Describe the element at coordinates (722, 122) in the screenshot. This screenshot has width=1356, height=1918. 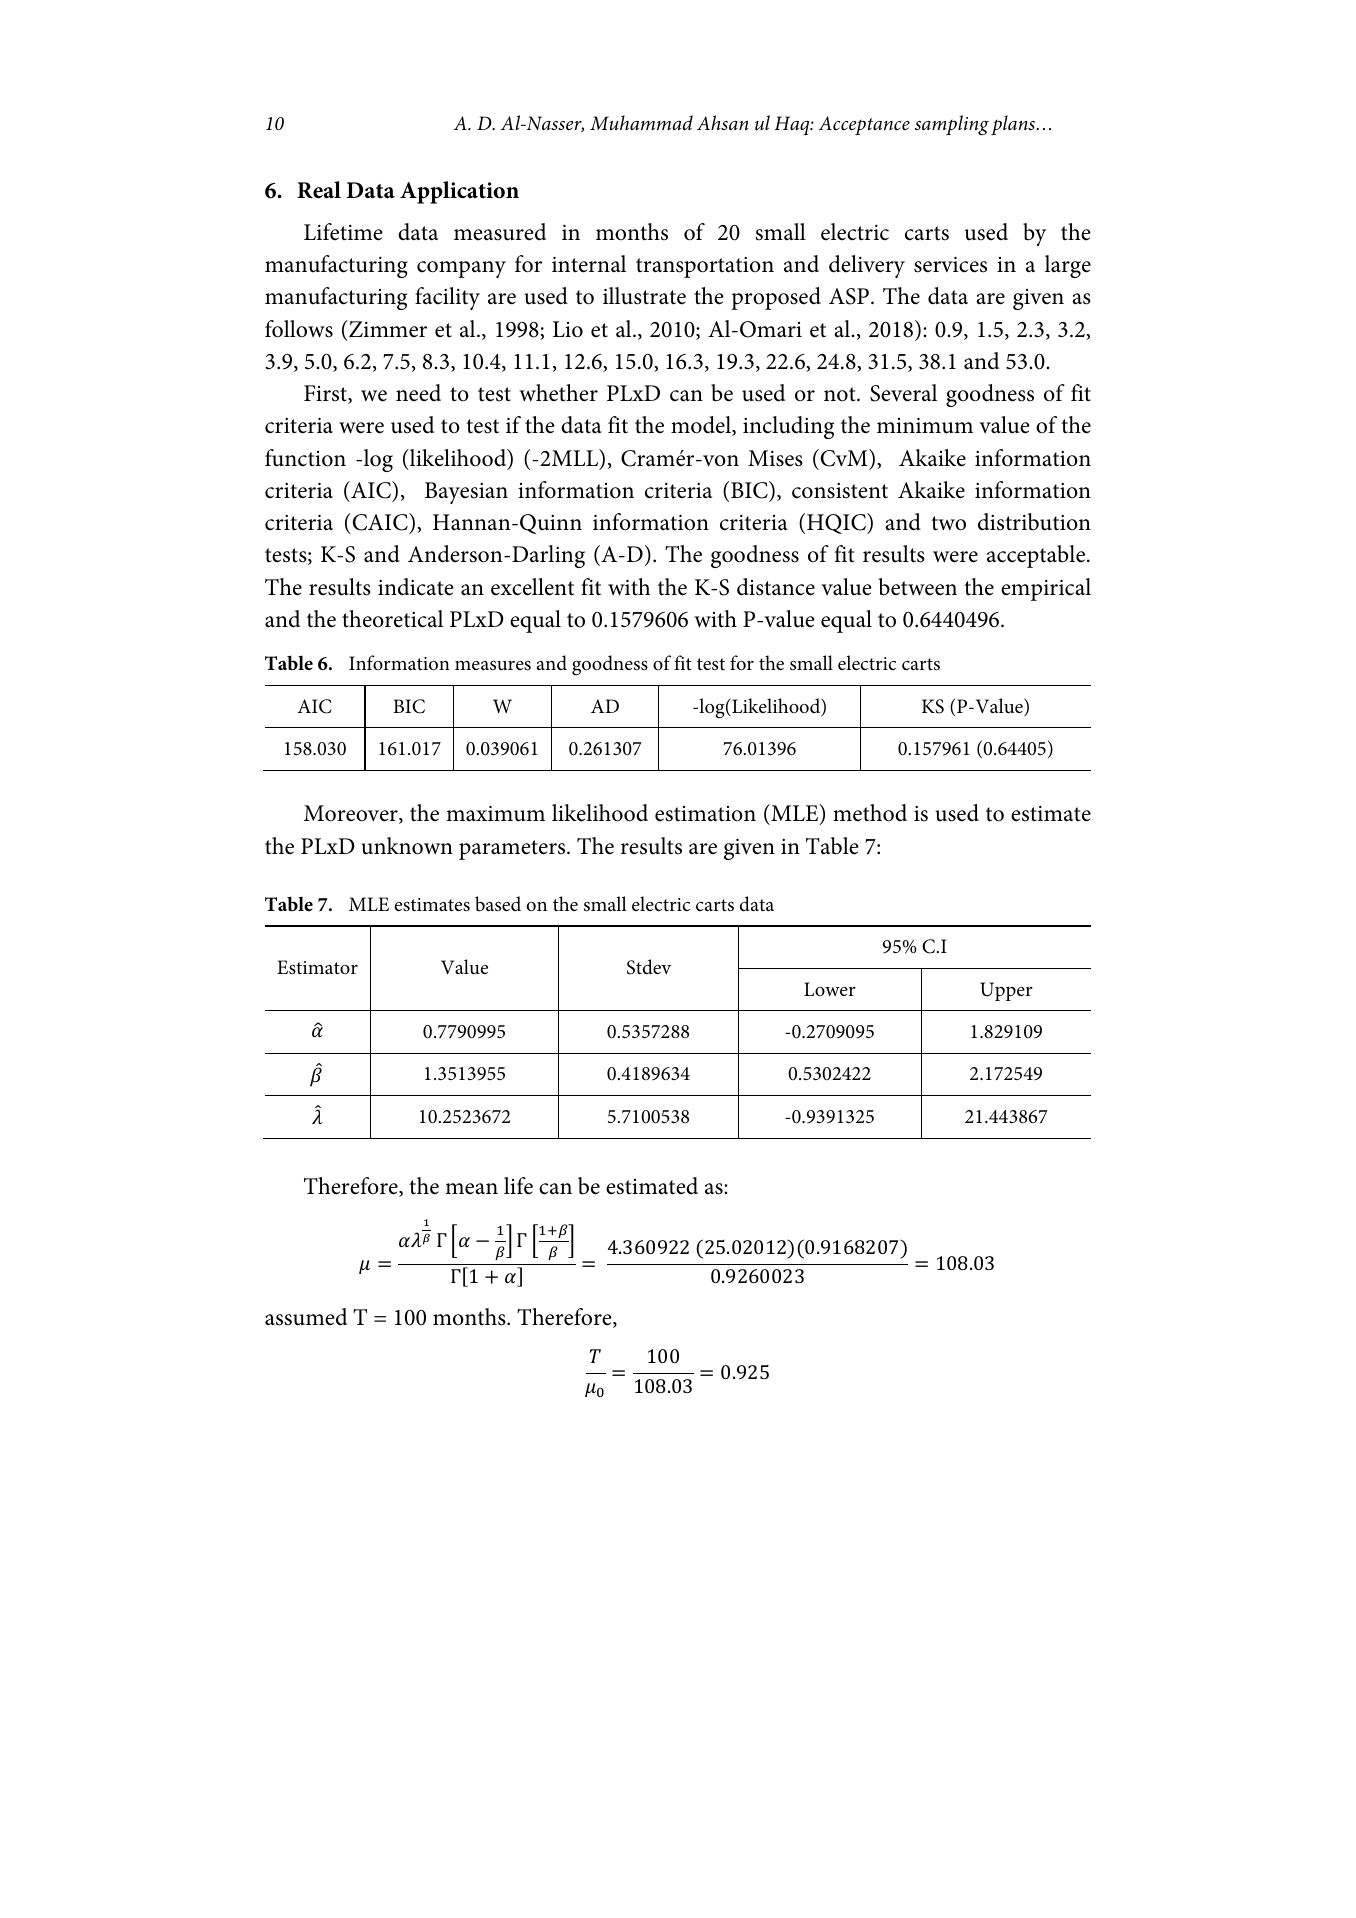
I see `Ahsan` at that location.
